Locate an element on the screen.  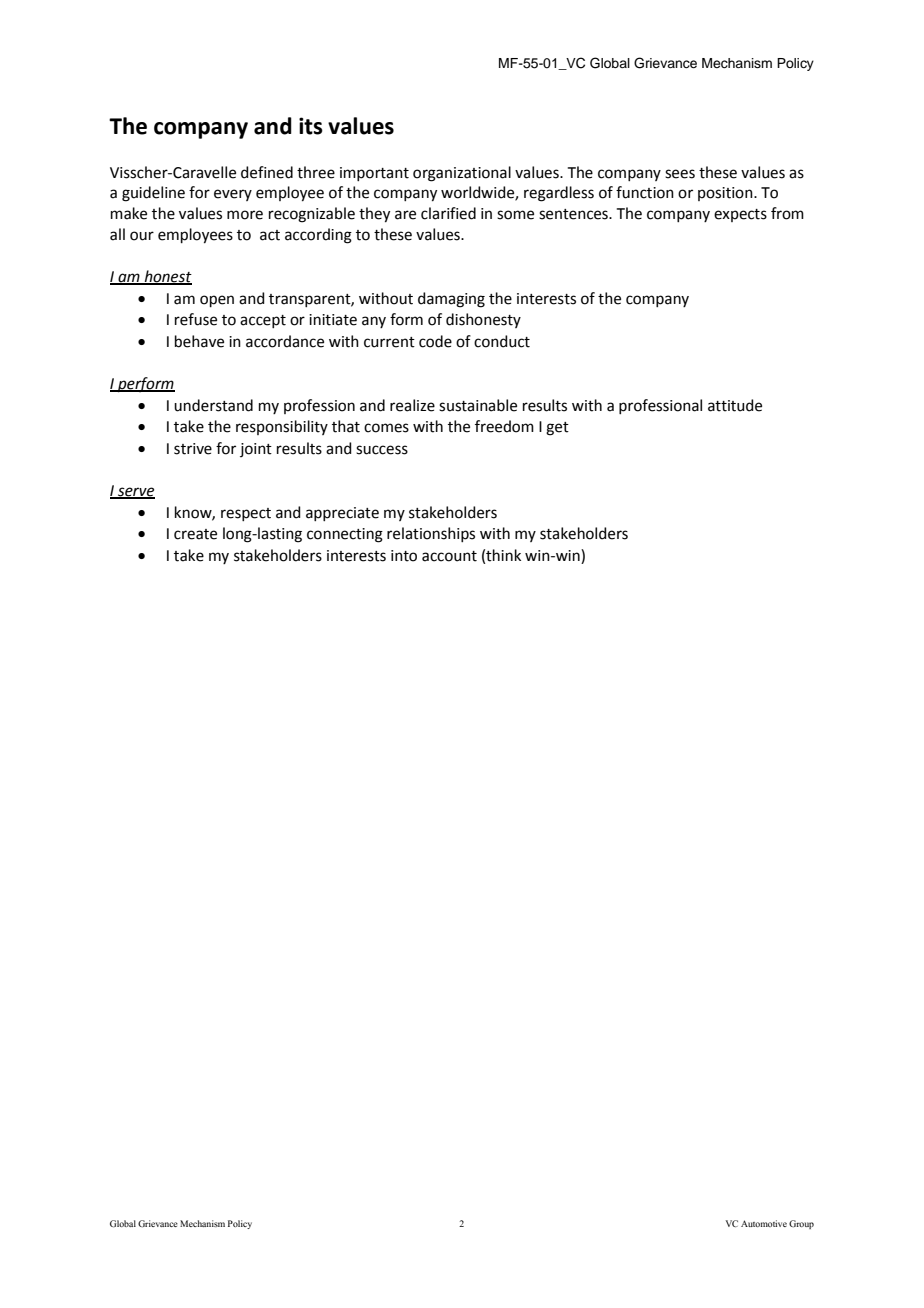
appreciate is located at coordinates (342, 514).
